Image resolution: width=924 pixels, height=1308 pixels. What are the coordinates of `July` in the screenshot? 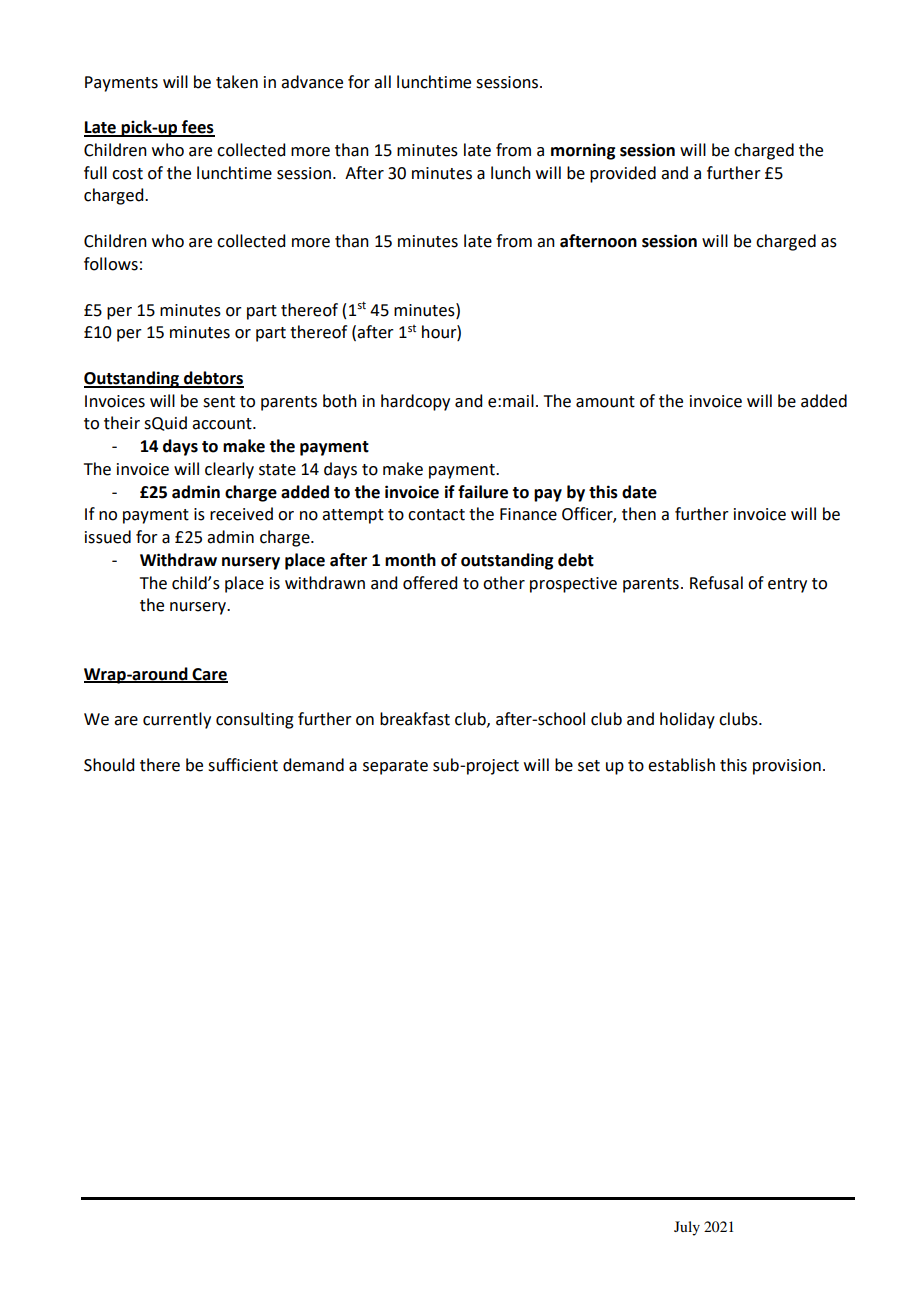 It's located at (687, 1228).
